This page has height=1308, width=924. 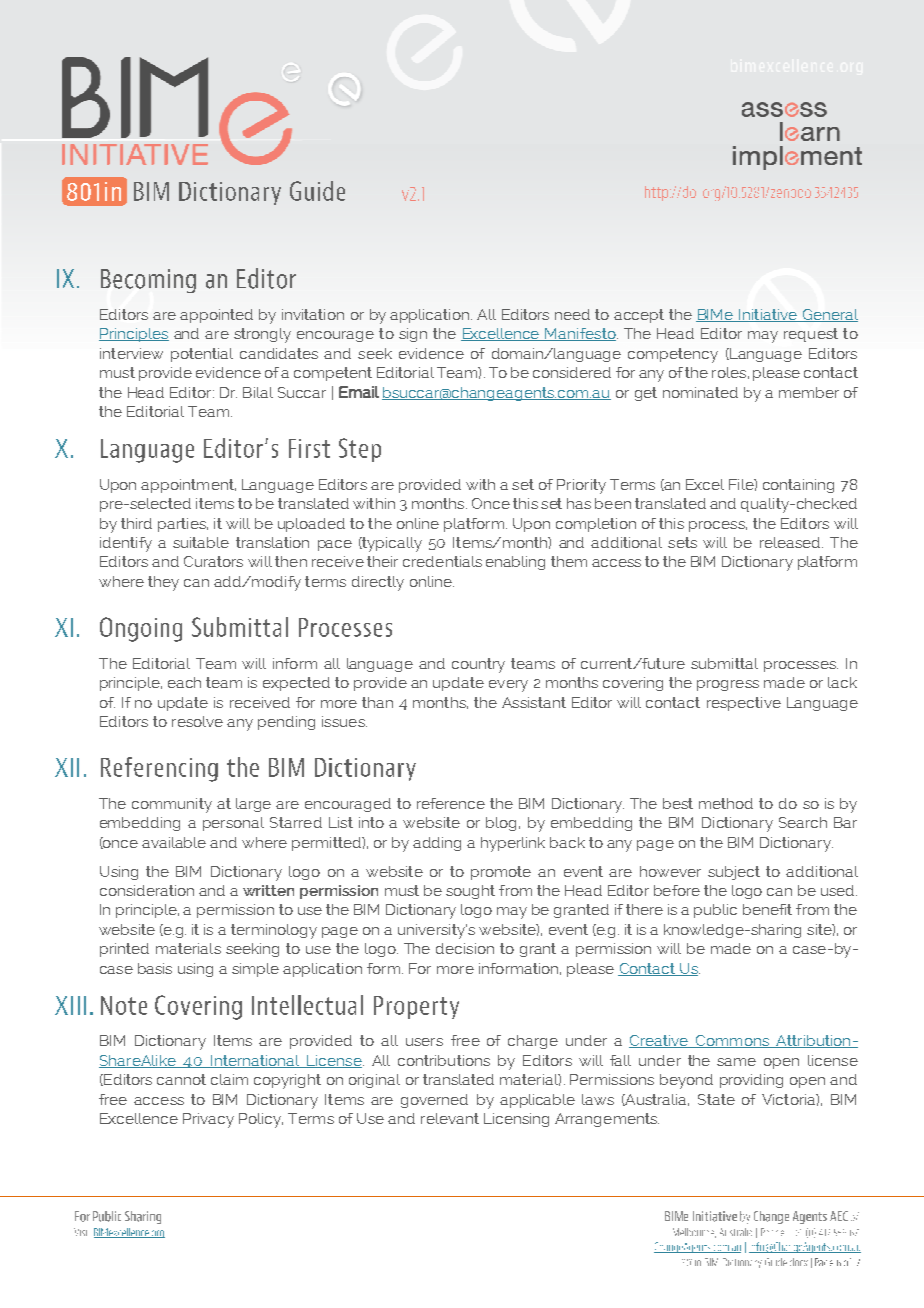 What do you see at coordinates (734, 873) in the page?
I see `subject` at bounding box center [734, 873].
